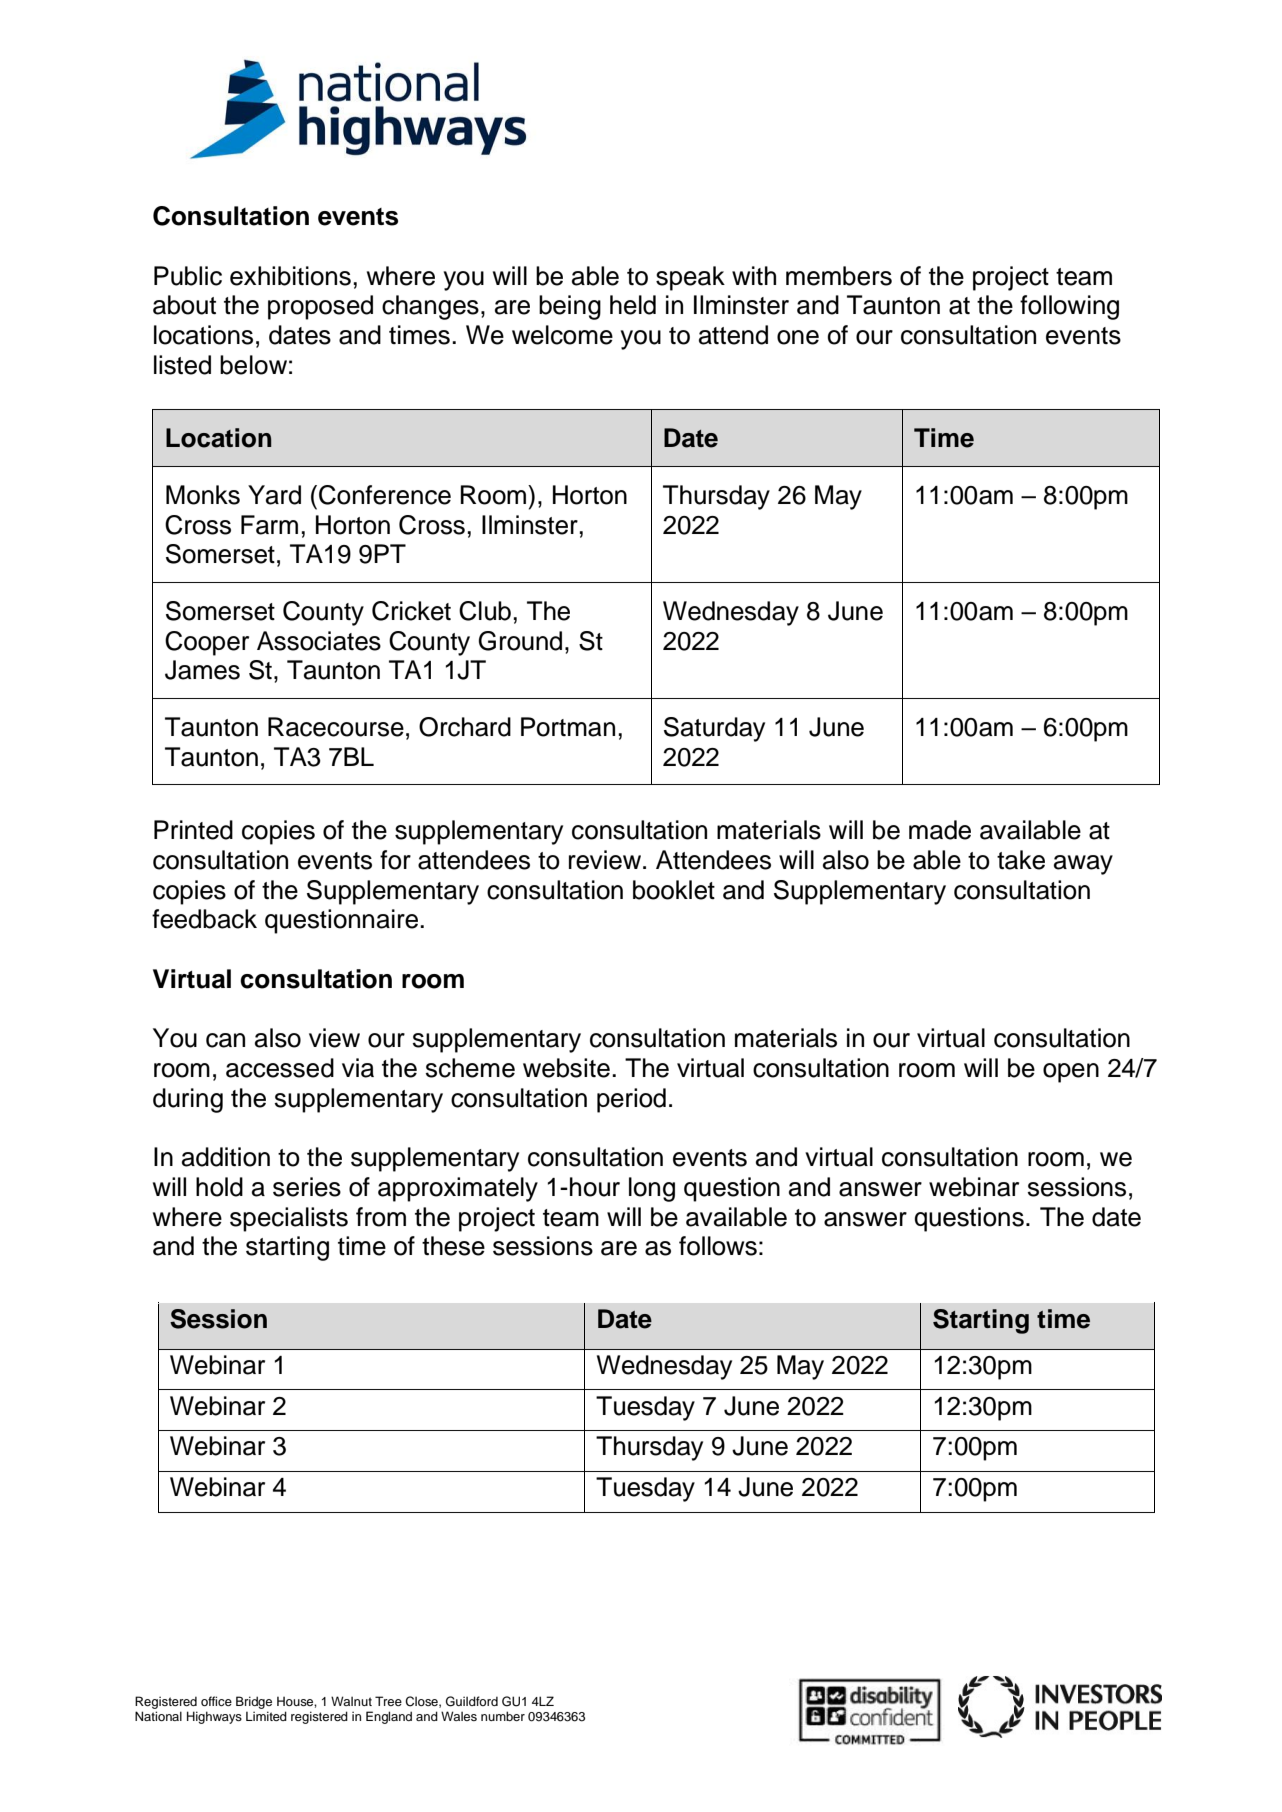 This page has width=1282, height=1812. What do you see at coordinates (320, 307) in the page?
I see `proposed` at bounding box center [320, 307].
